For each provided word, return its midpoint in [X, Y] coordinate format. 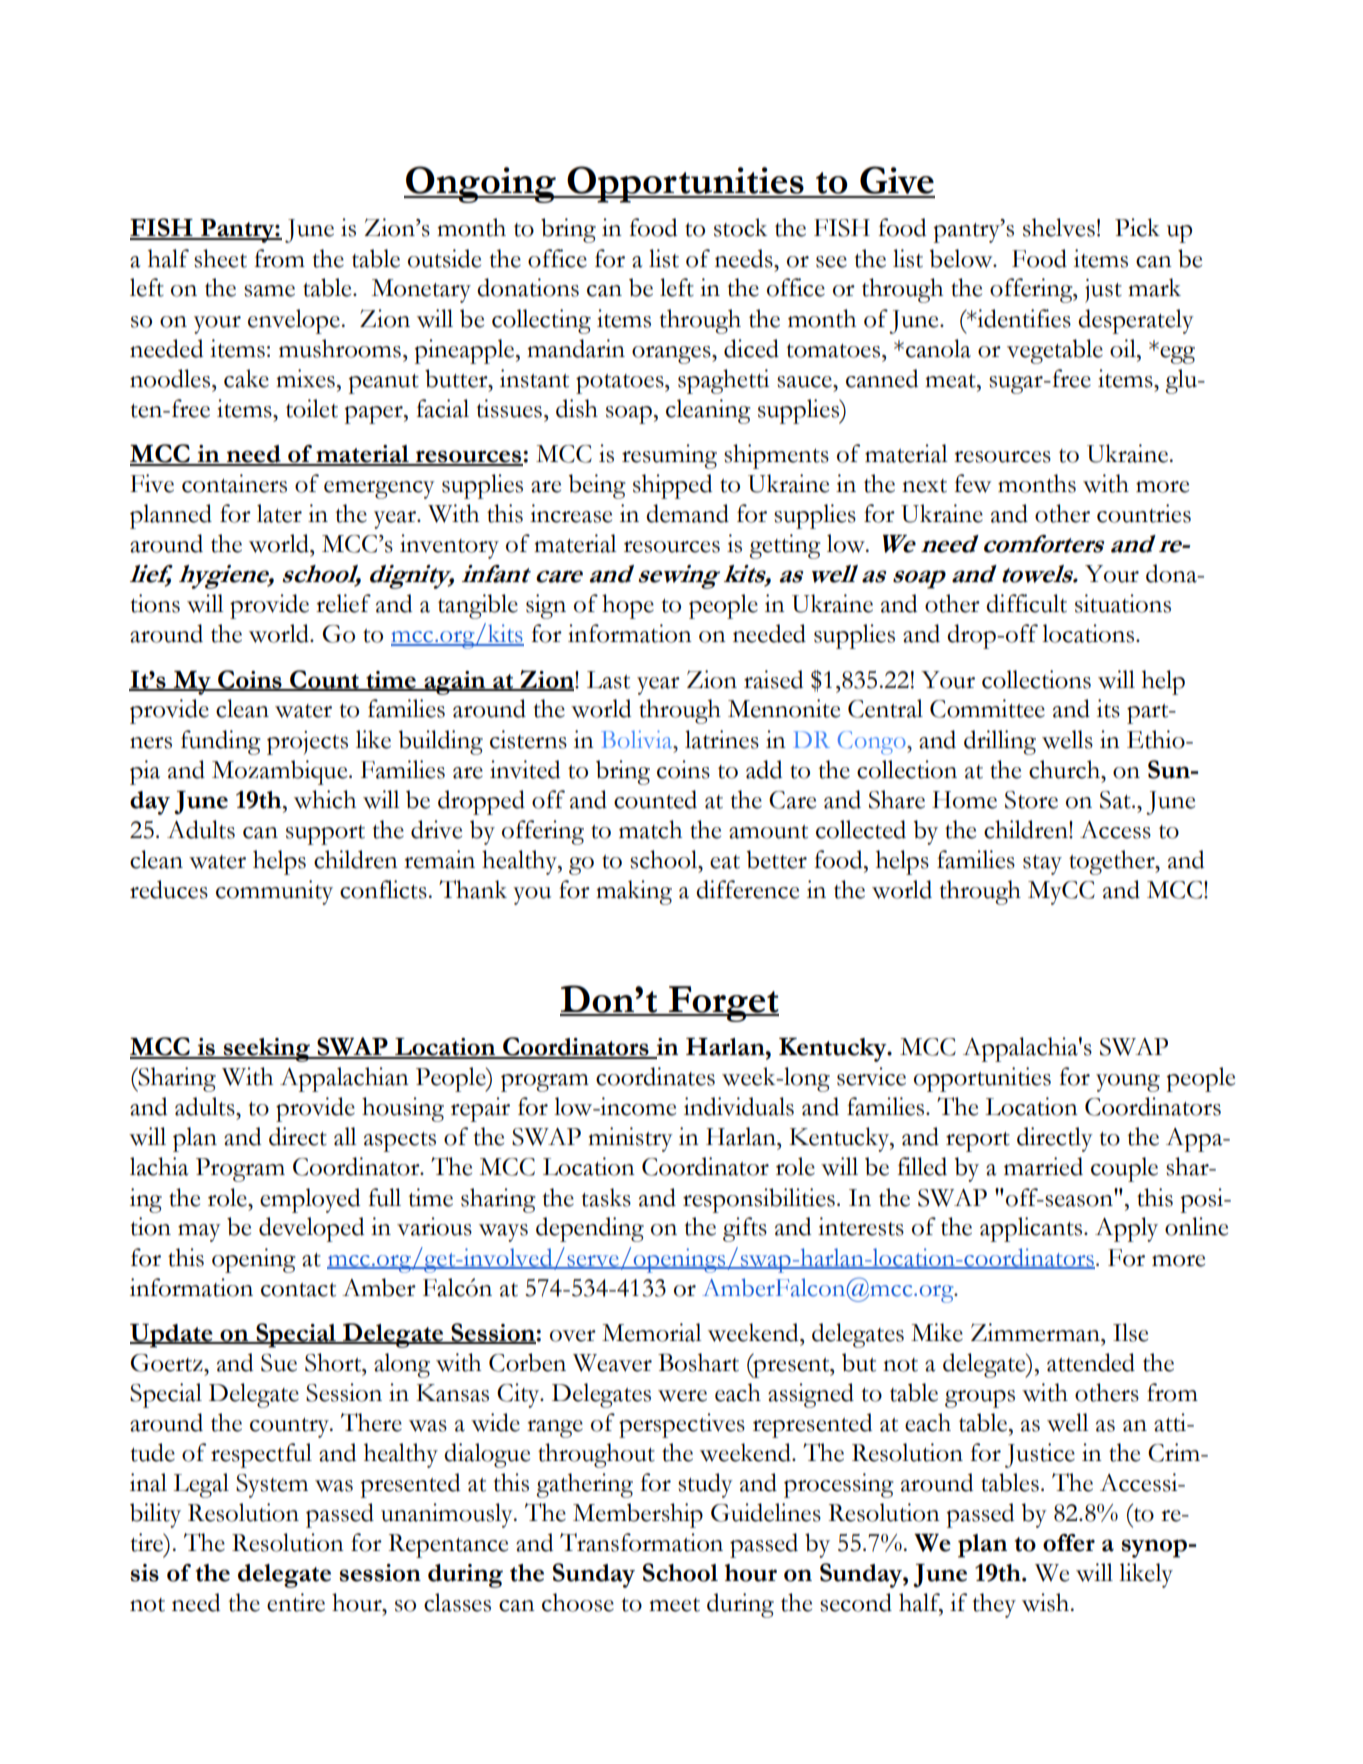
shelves [1059, 227]
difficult [1026, 603]
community [274, 892]
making [634, 892]
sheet [220, 258]
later [279, 513]
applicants [1032, 1229]
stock [740, 227]
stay [1042, 865]
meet [674, 1605]
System [272, 1486]
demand [687, 513]
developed [311, 1229]
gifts [745, 1229]
